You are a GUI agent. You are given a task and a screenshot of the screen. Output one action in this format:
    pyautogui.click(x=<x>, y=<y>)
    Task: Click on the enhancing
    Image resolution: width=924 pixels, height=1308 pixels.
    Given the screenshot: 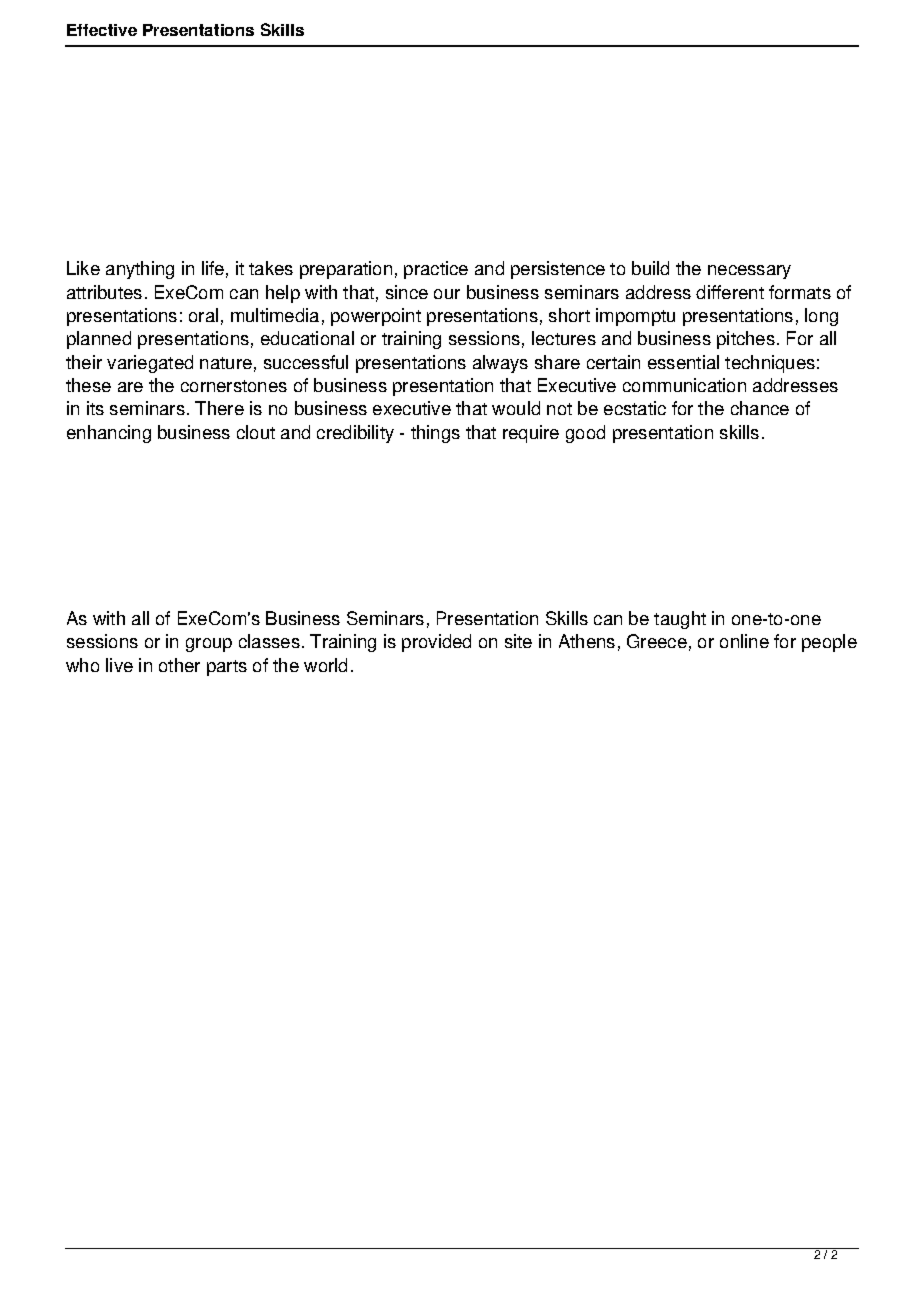 What is the action you would take?
    pyautogui.click(x=109, y=434)
